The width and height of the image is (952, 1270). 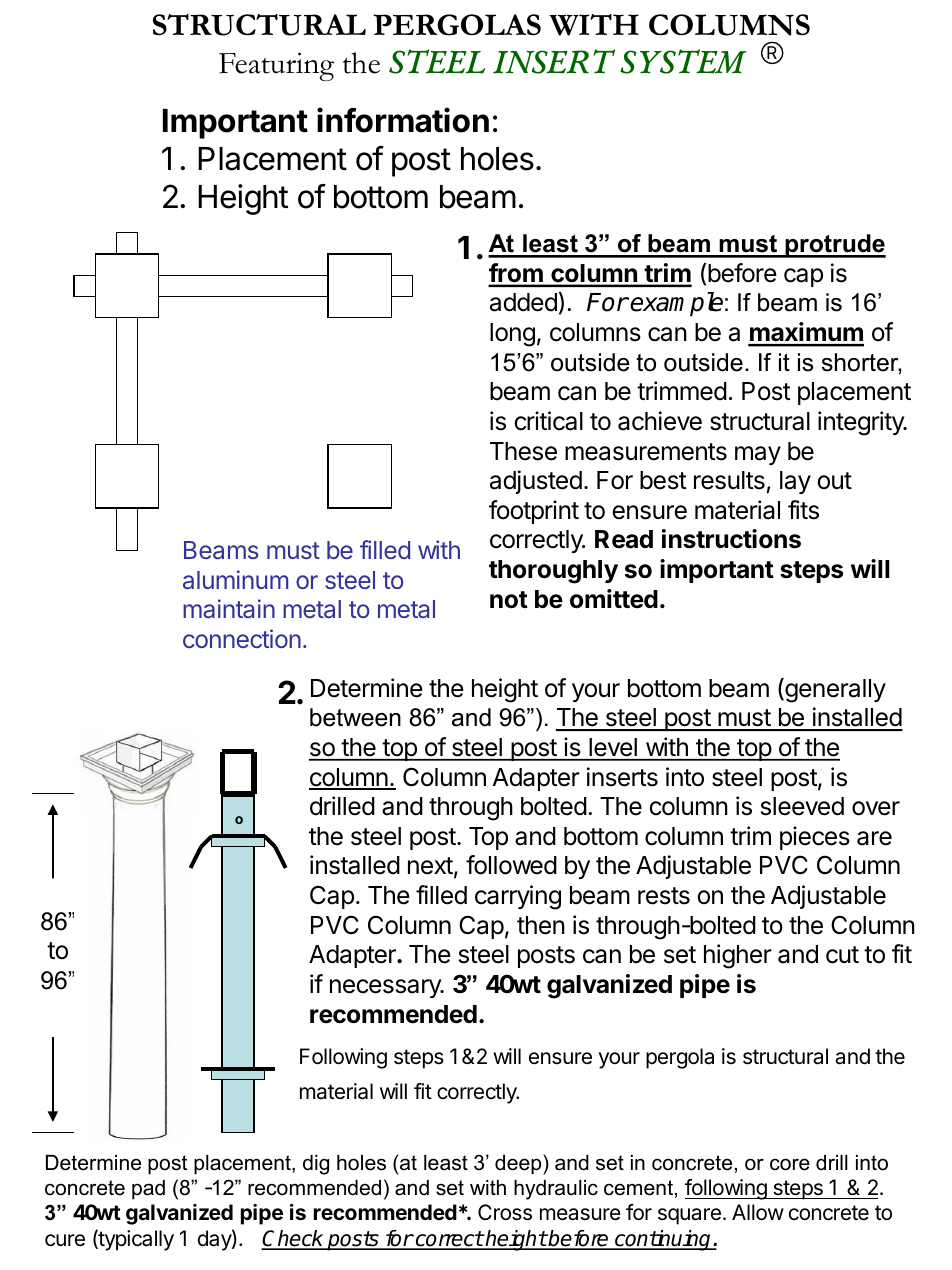 I want to click on pad, so click(x=148, y=1190).
